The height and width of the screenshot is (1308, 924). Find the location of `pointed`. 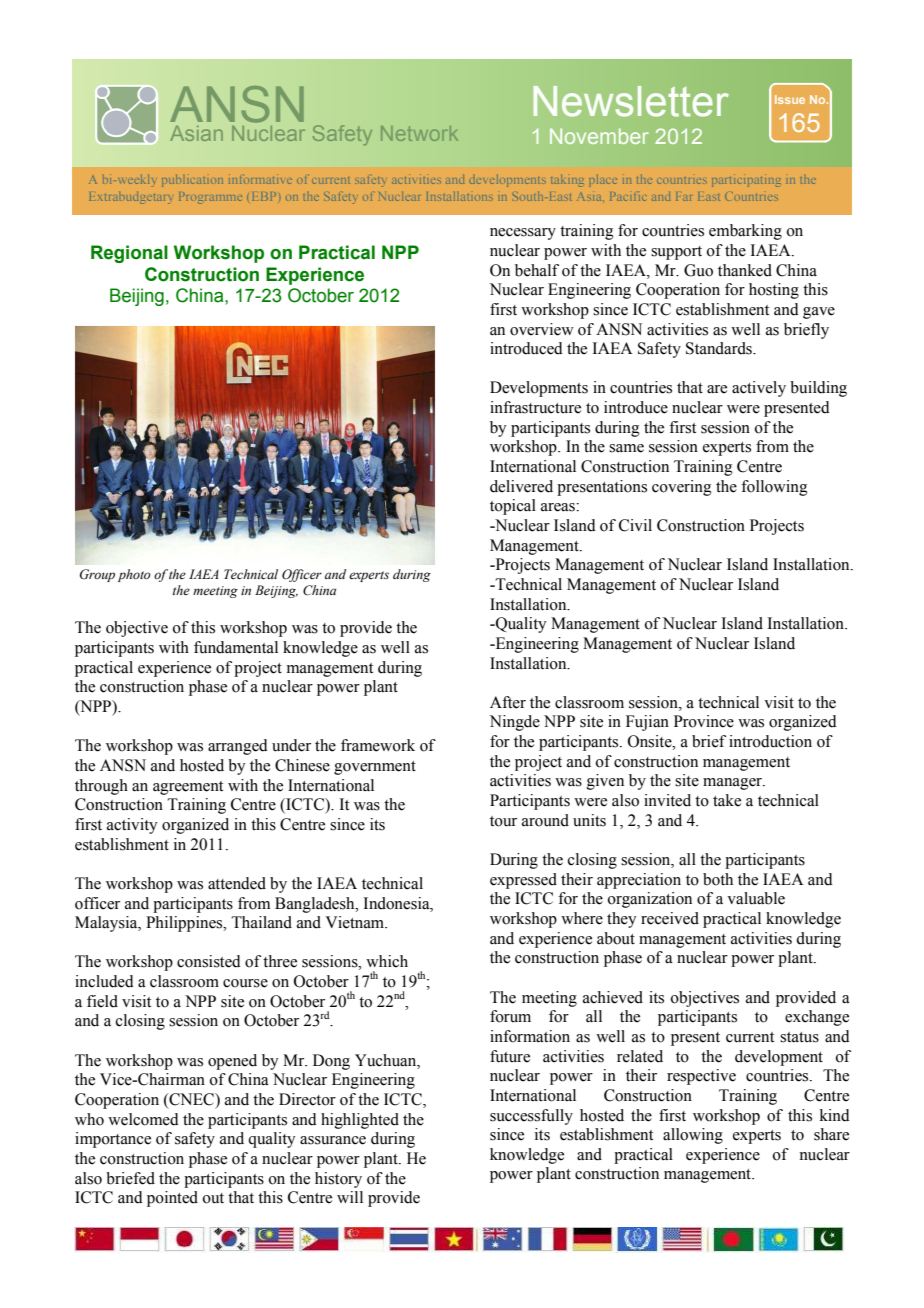

pointed is located at coordinates (172, 1199).
